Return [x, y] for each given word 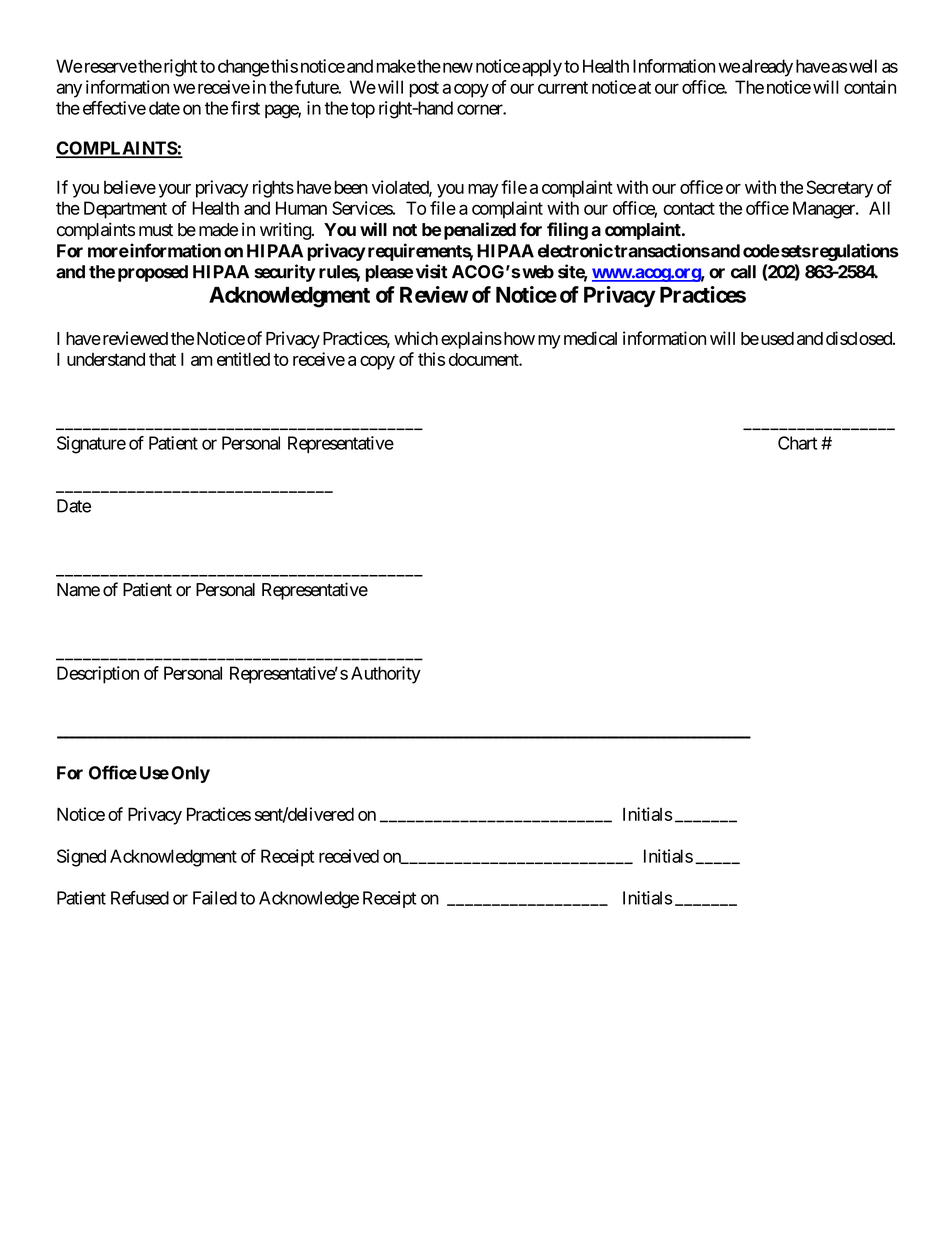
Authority [386, 675]
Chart [797, 443]
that [162, 359]
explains [471, 340]
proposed [153, 273]
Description [98, 675]
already [767, 68]
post [424, 89]
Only [190, 774]
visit [432, 271]
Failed [215, 898]
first [245, 108]
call [743, 272]
